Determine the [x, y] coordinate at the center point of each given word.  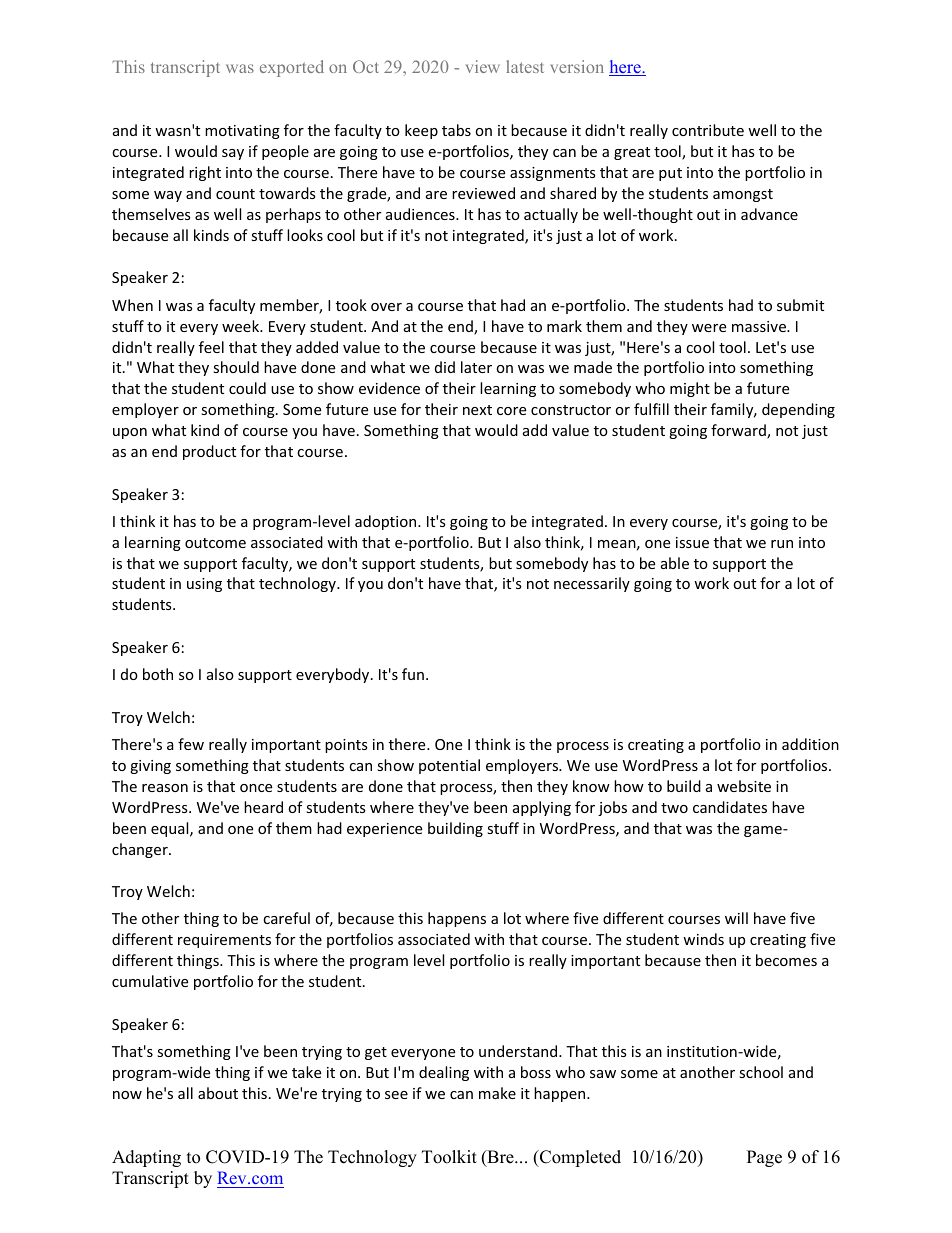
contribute [708, 130]
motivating [242, 132]
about [218, 1093]
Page [764, 1158]
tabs [456, 130]
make [497, 1093]
